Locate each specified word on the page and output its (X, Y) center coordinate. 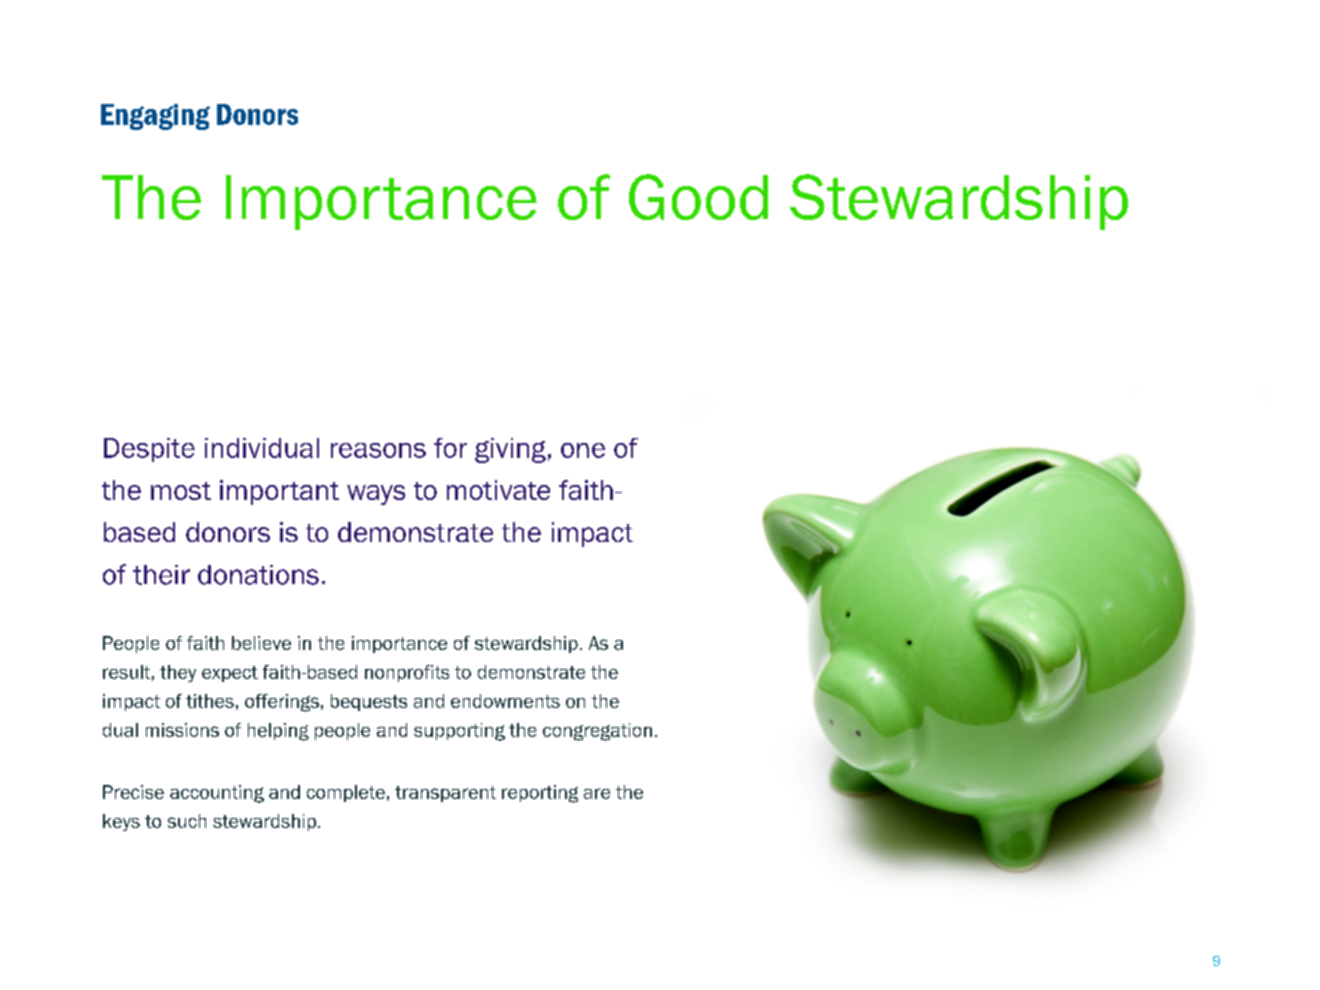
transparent (445, 794)
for (450, 448)
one (583, 450)
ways (376, 495)
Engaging (155, 117)
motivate (498, 490)
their (161, 575)
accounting (217, 794)
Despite (149, 450)
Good (698, 197)
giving (510, 450)
